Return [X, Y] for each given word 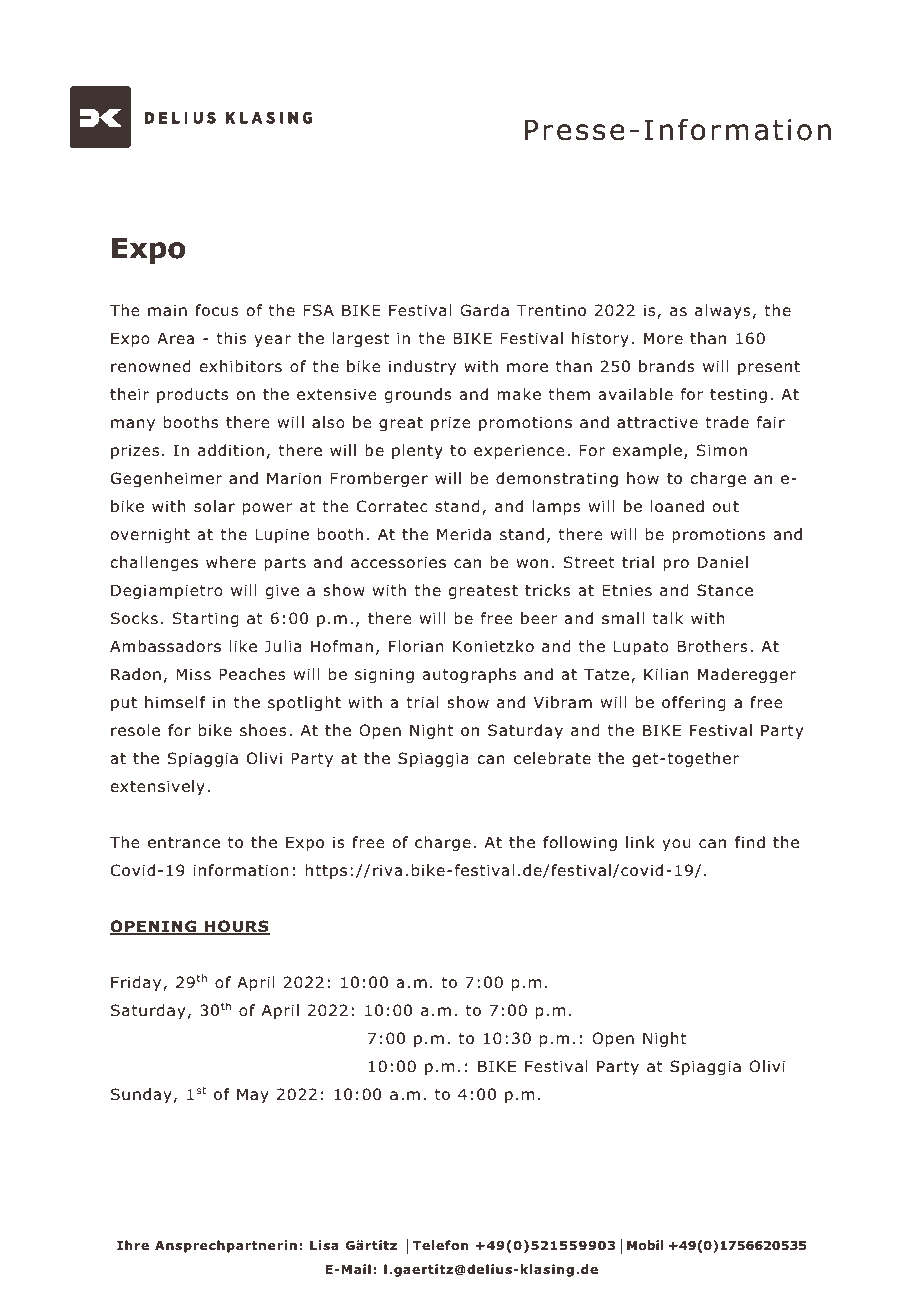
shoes [263, 730]
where [231, 562]
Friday [137, 983]
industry [422, 367]
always [723, 311]
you [676, 845]
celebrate [552, 758]
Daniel [723, 562]
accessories [398, 562]
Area [175, 338]
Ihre [133, 1245]
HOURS [236, 927]
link [640, 842]
